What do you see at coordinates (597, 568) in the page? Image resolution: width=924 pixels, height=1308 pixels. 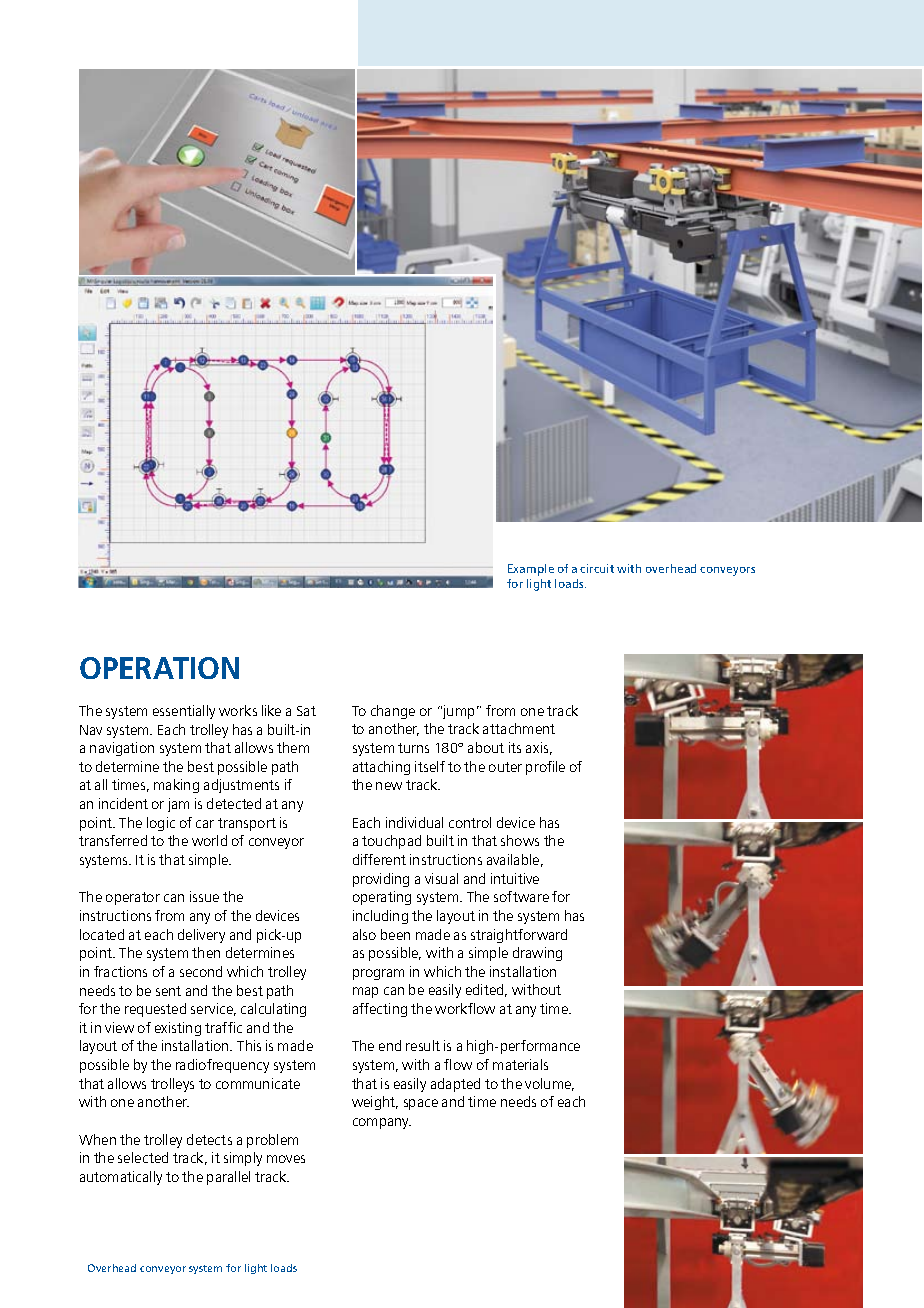 I see `circuit` at bounding box center [597, 568].
